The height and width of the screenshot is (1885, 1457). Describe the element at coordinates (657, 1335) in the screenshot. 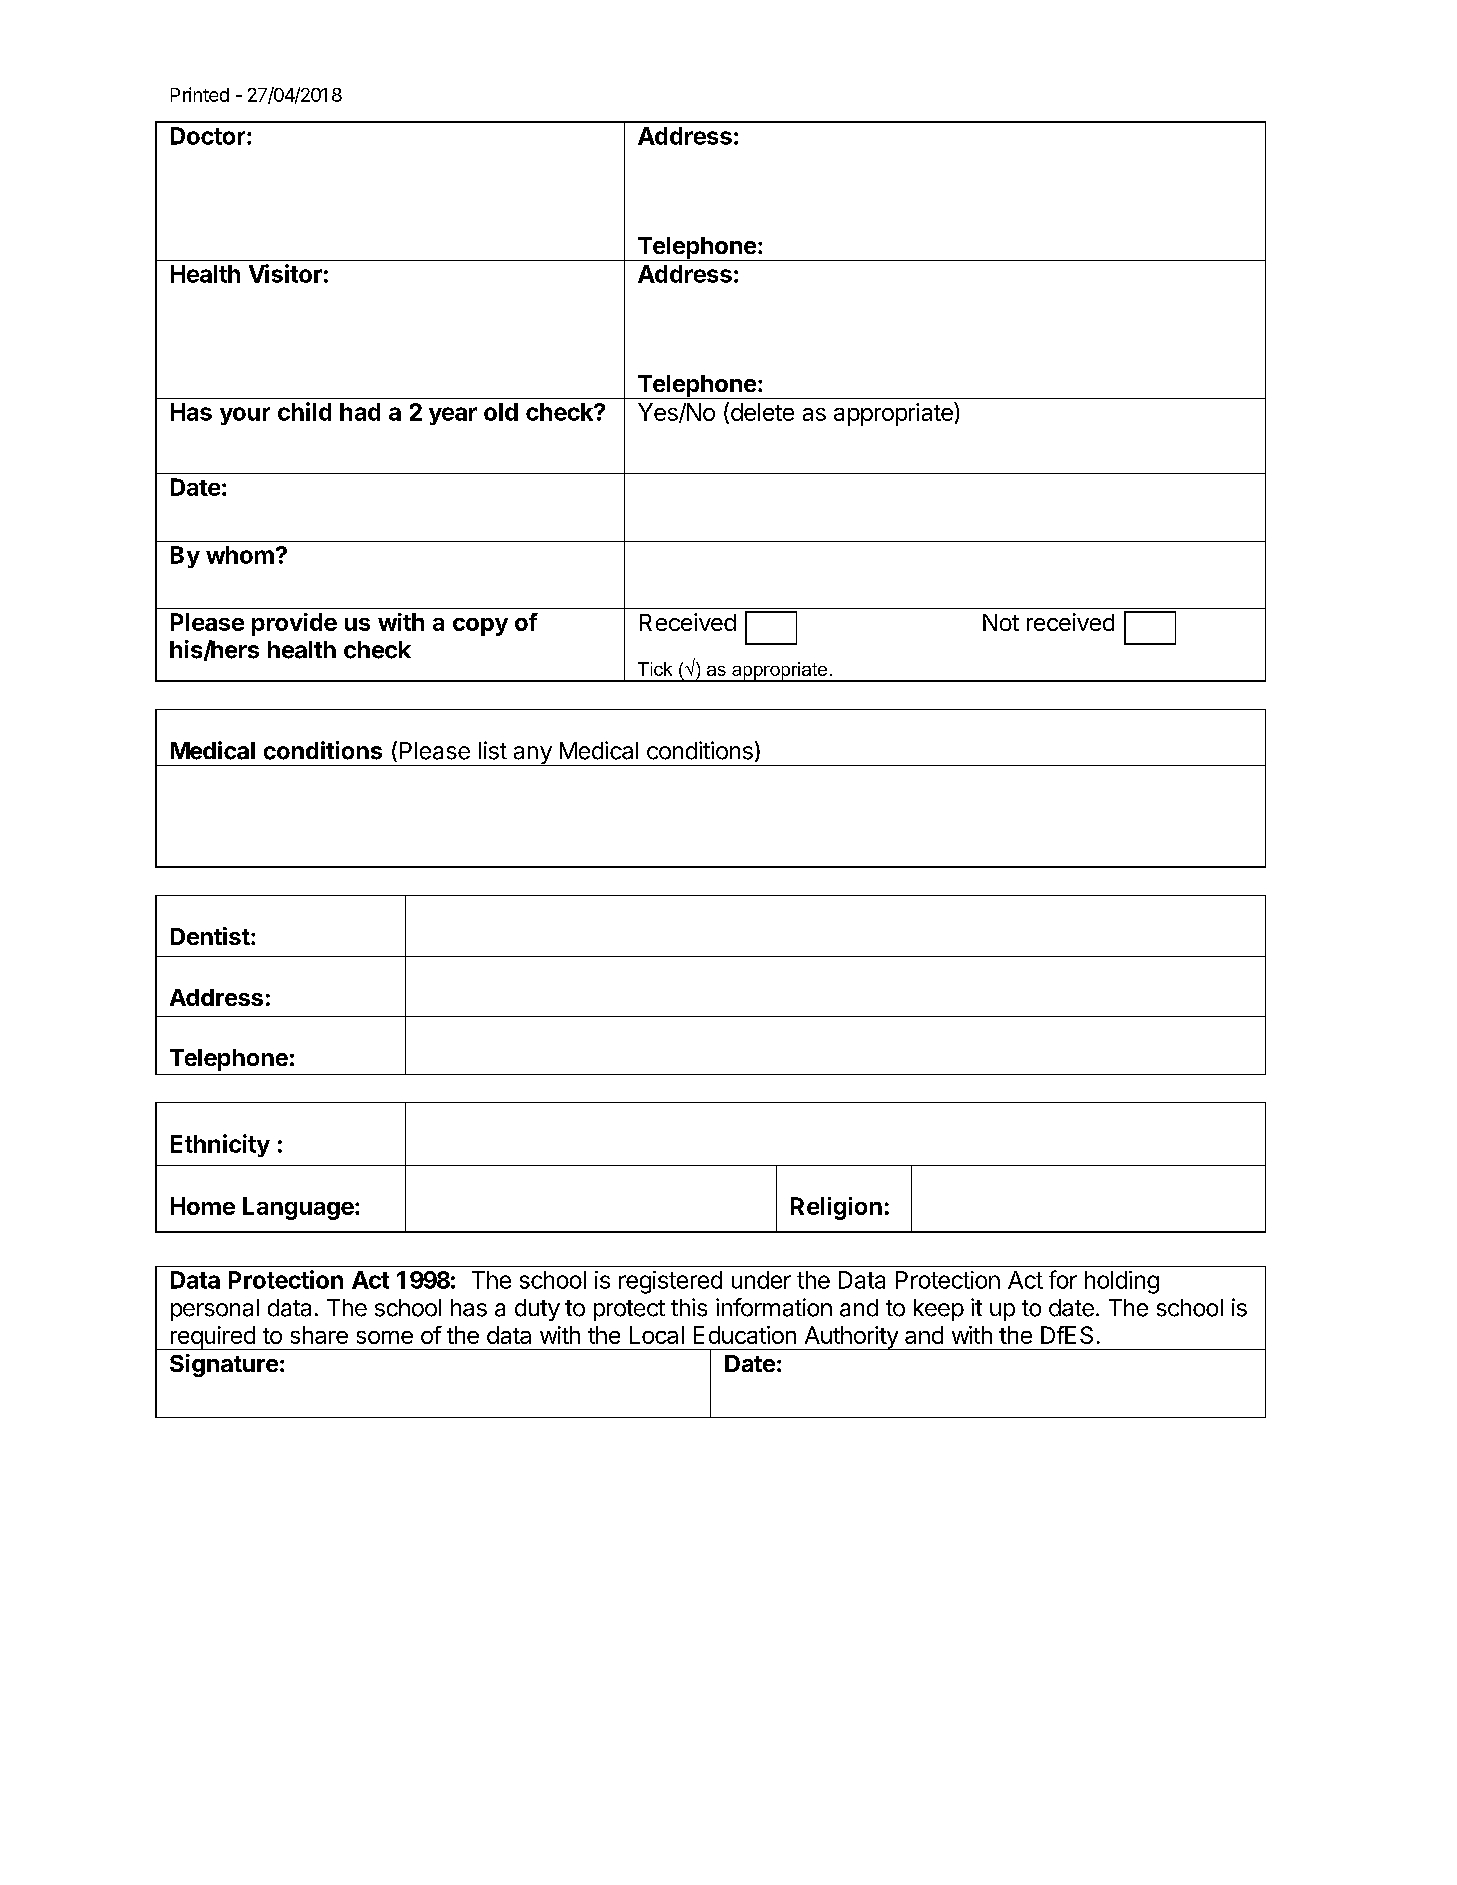

I see `Local` at that location.
